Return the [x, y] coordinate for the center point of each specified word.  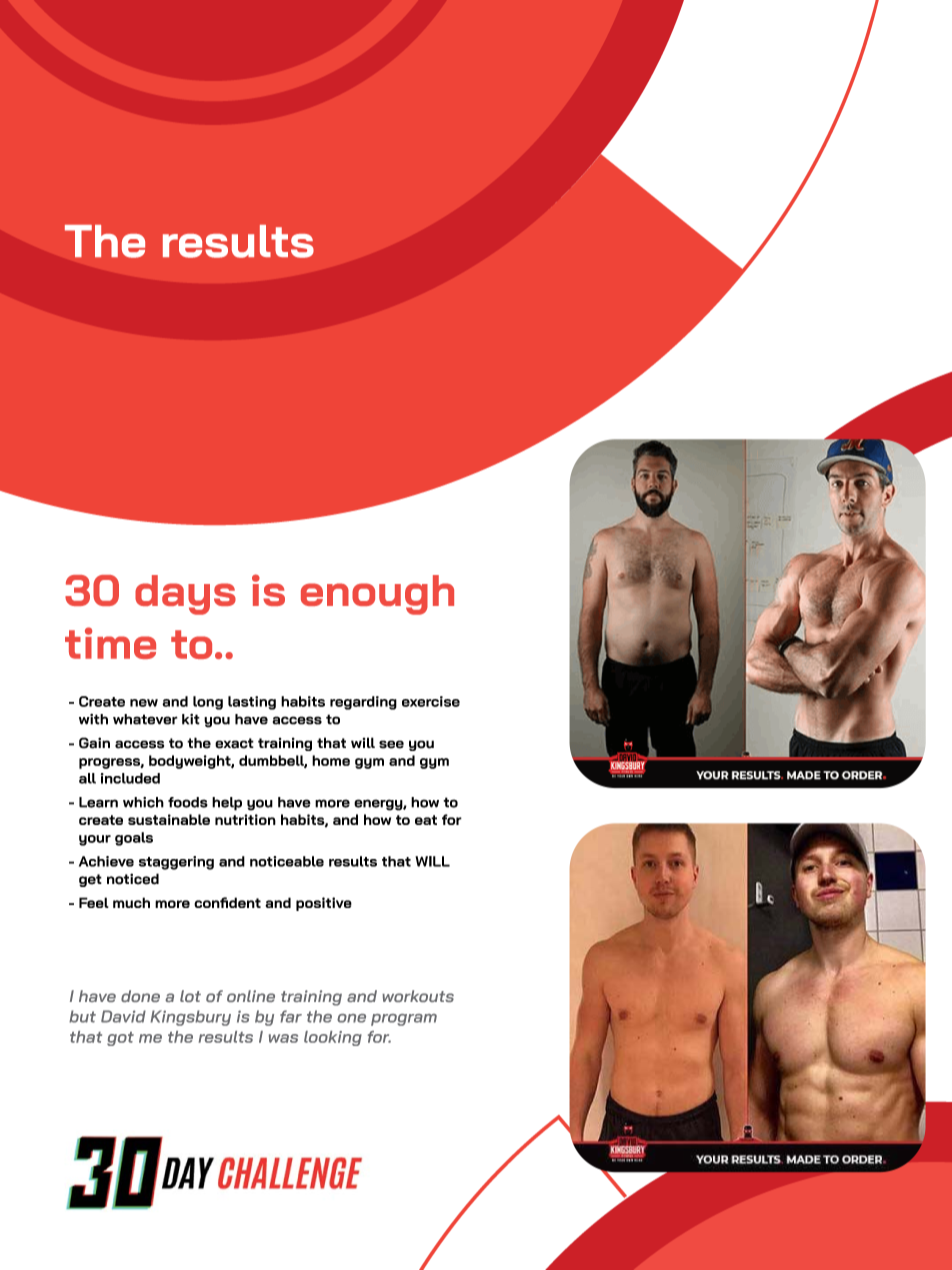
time [110, 643]
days [185, 595]
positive [324, 904]
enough [377, 595]
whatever [145, 719]
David [123, 1016]
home [331, 760]
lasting [252, 703]
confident [227, 902]
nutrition [245, 819]
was [283, 1038]
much [131, 902]
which [143, 802]
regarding [363, 703]
